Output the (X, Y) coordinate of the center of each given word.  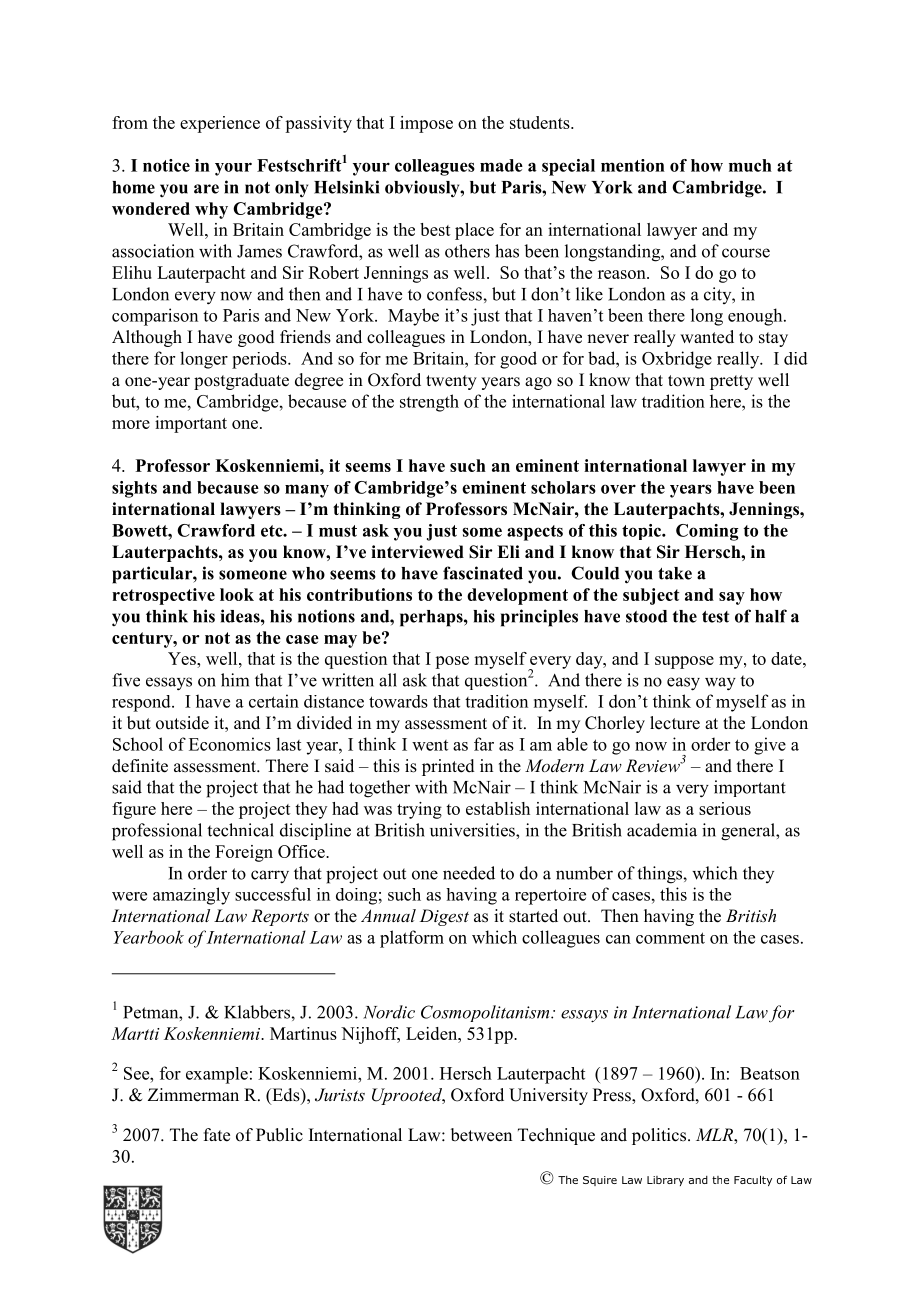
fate (217, 1135)
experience (220, 124)
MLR (715, 1136)
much (750, 165)
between (481, 1135)
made (501, 165)
